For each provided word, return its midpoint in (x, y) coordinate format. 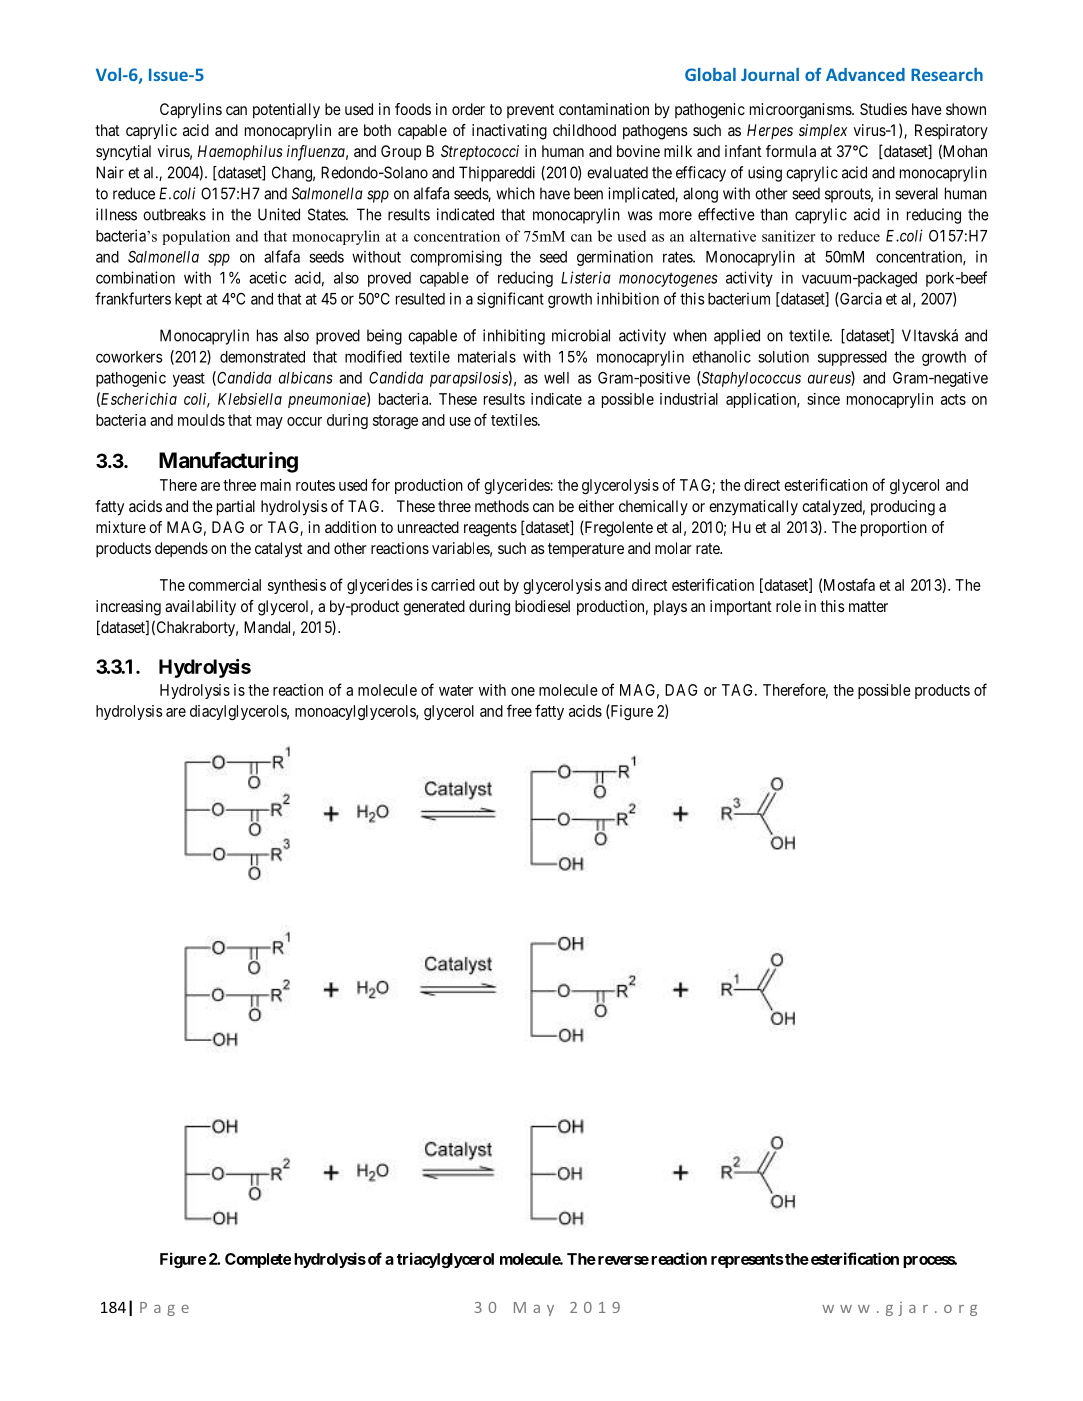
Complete (258, 1260)
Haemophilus (240, 152)
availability (200, 608)
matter (868, 606)
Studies (883, 109)
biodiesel (542, 606)
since (823, 399)
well (556, 378)
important (741, 608)
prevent (530, 111)
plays (670, 608)
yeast (189, 380)
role (788, 606)
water (456, 690)
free (519, 710)
